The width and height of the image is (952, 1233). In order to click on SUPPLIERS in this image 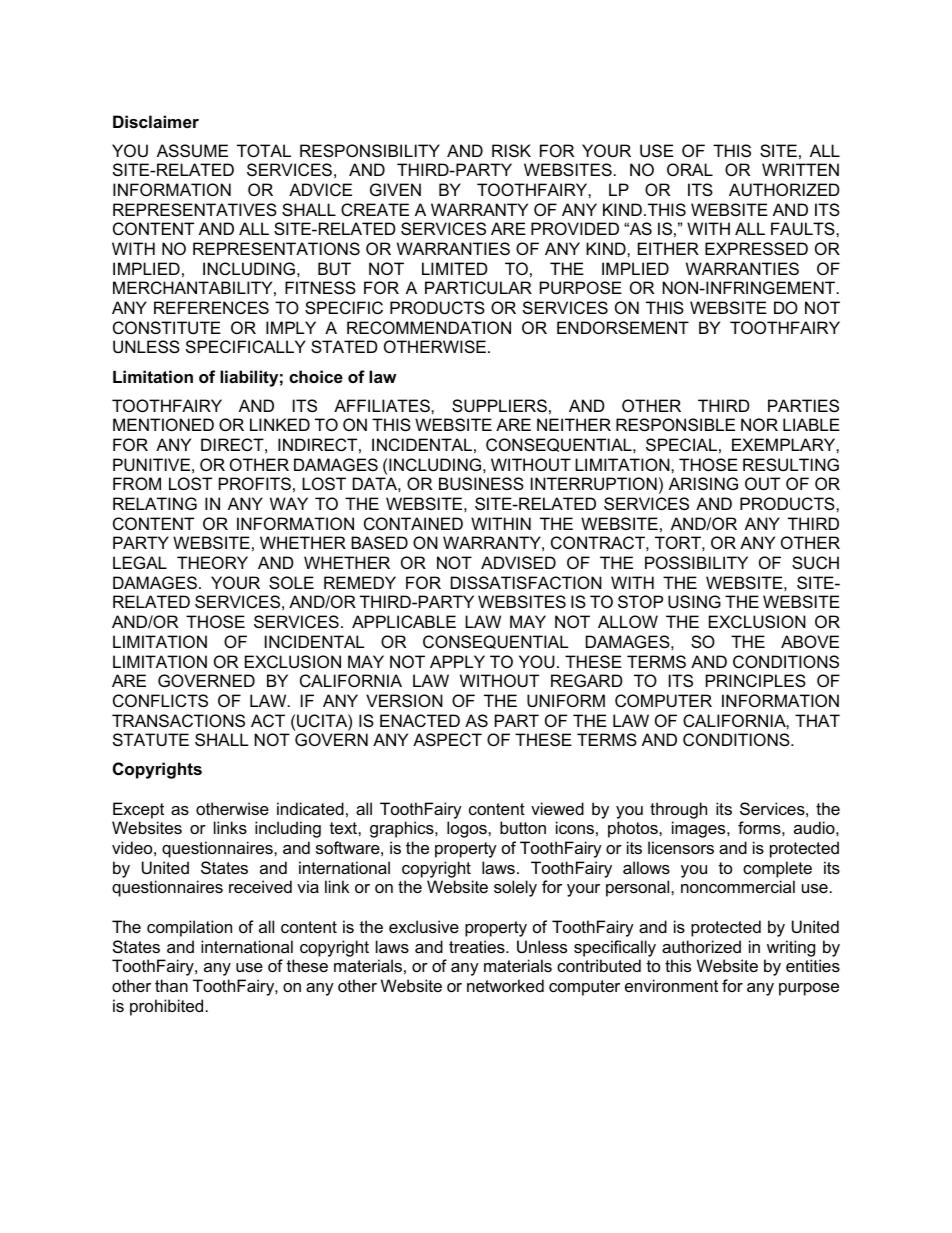, I will do `click(499, 405)`.
